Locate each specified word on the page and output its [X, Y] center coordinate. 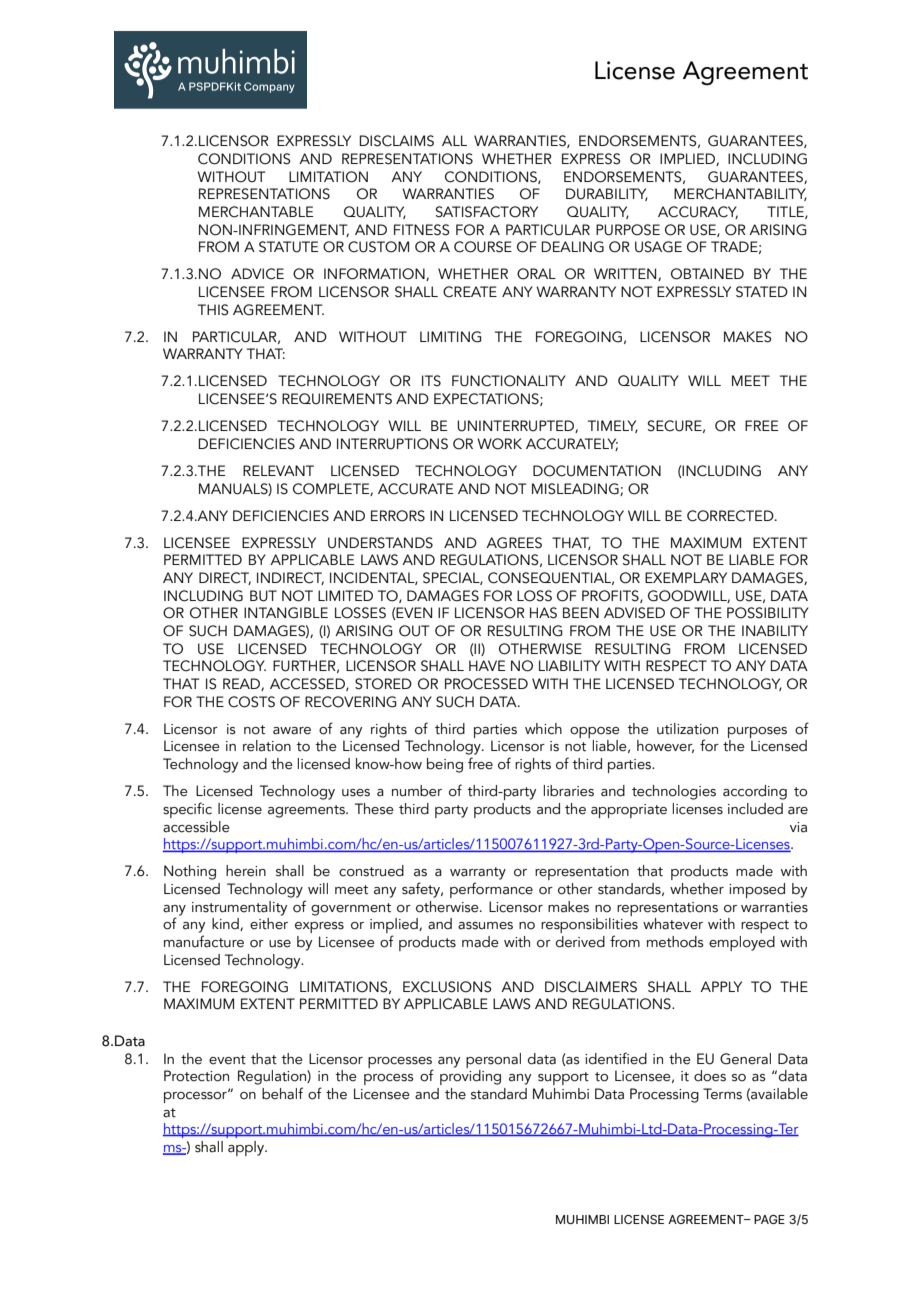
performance [491, 890]
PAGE [769, 1219]
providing [470, 1076]
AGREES [514, 543]
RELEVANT [278, 470]
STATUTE [288, 247]
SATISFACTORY [487, 212]
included [755, 809]
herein [246, 871]
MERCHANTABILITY [740, 194]
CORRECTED [731, 516]
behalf [282, 1093]
